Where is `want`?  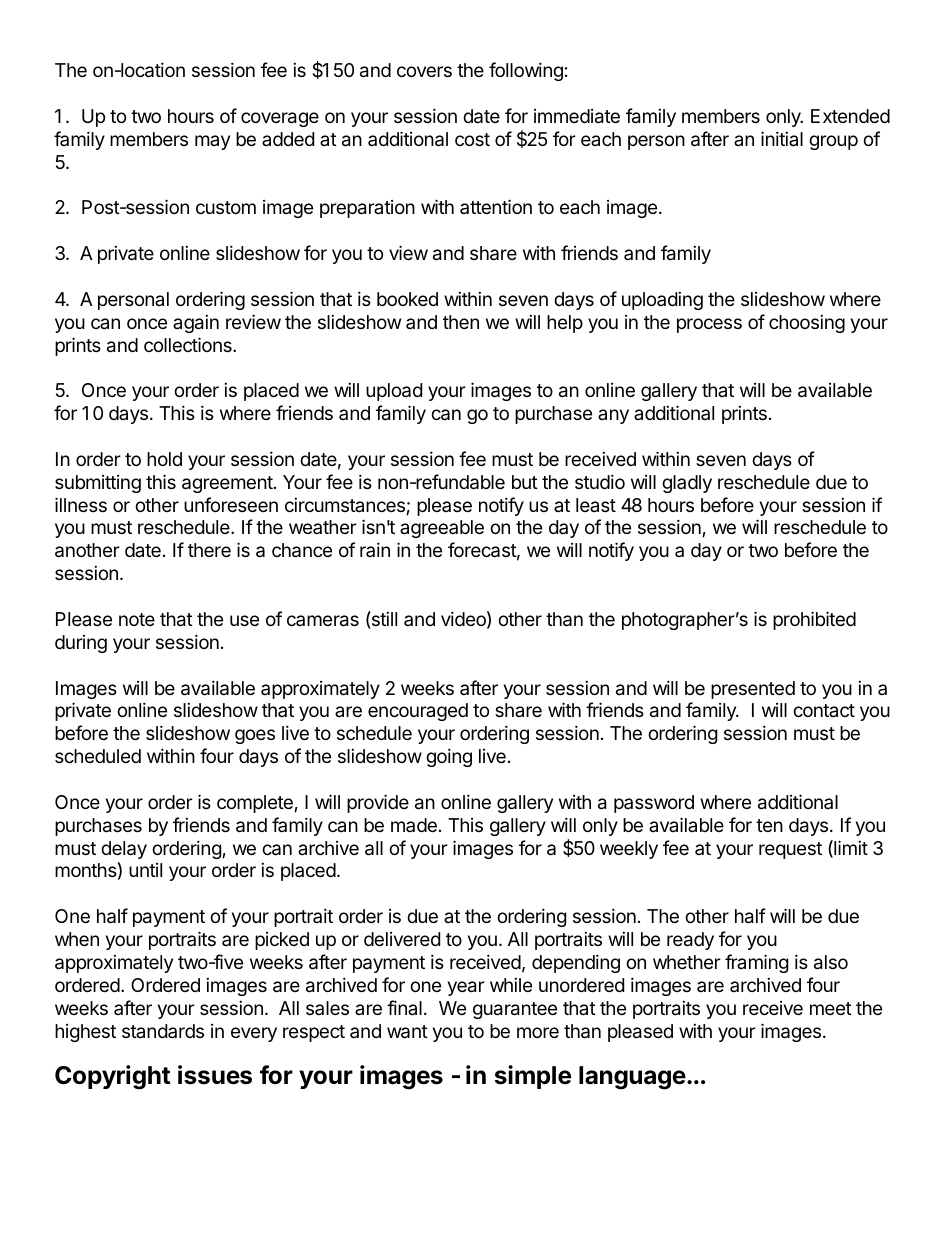
want is located at coordinates (407, 1032).
